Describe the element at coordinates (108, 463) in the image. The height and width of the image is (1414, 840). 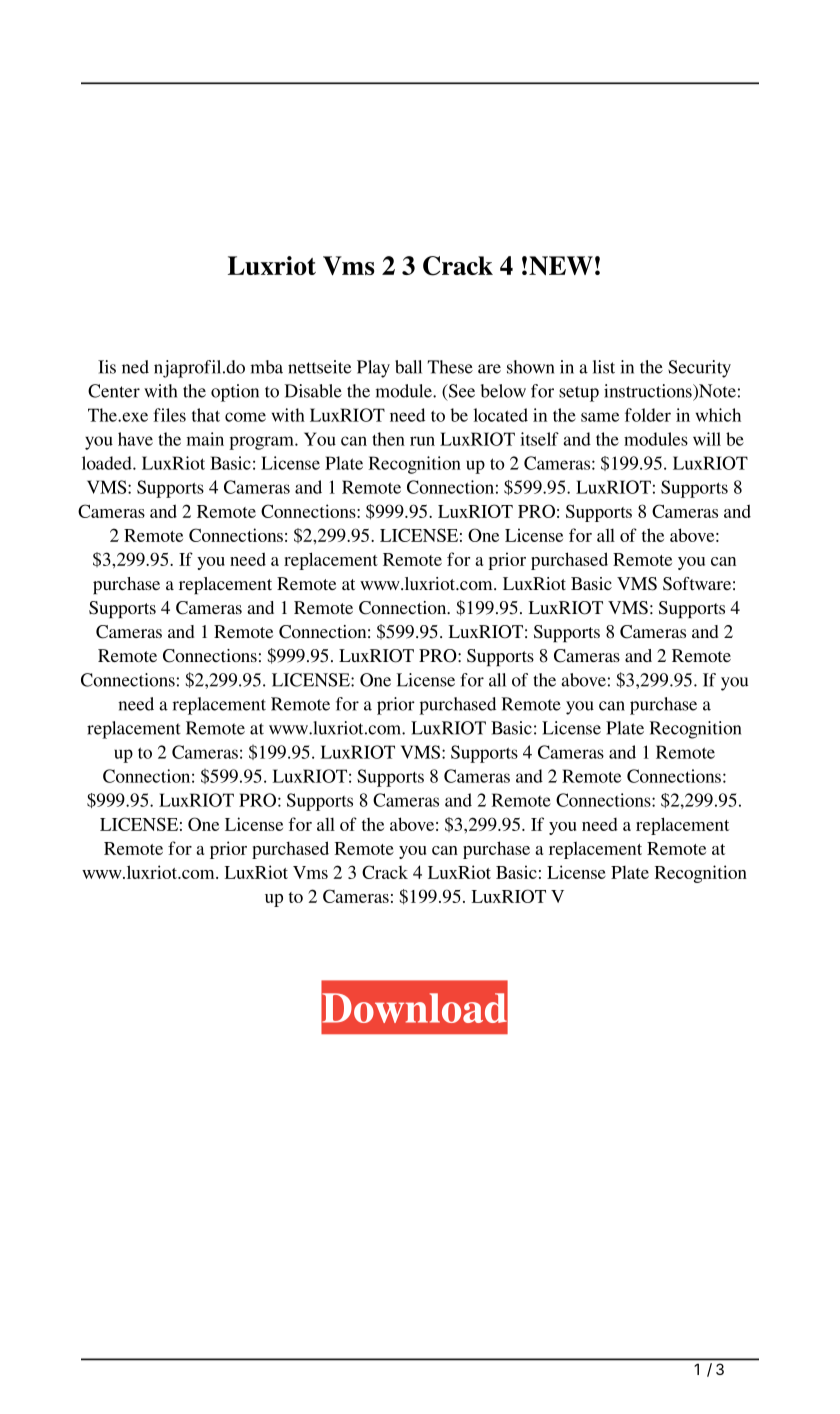
I see `loaded` at that location.
